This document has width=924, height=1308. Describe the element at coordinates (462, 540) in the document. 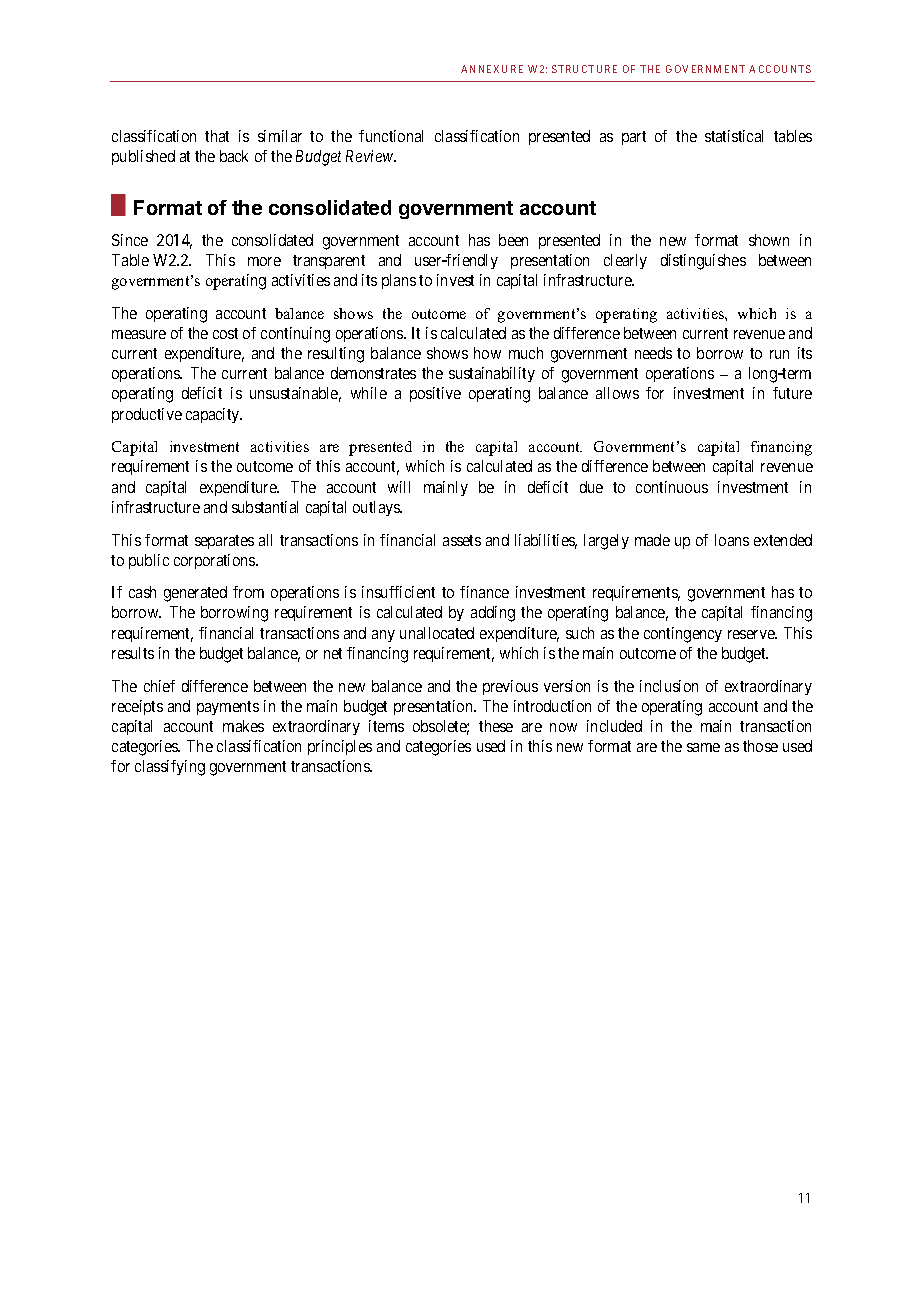

I see `assets` at that location.
